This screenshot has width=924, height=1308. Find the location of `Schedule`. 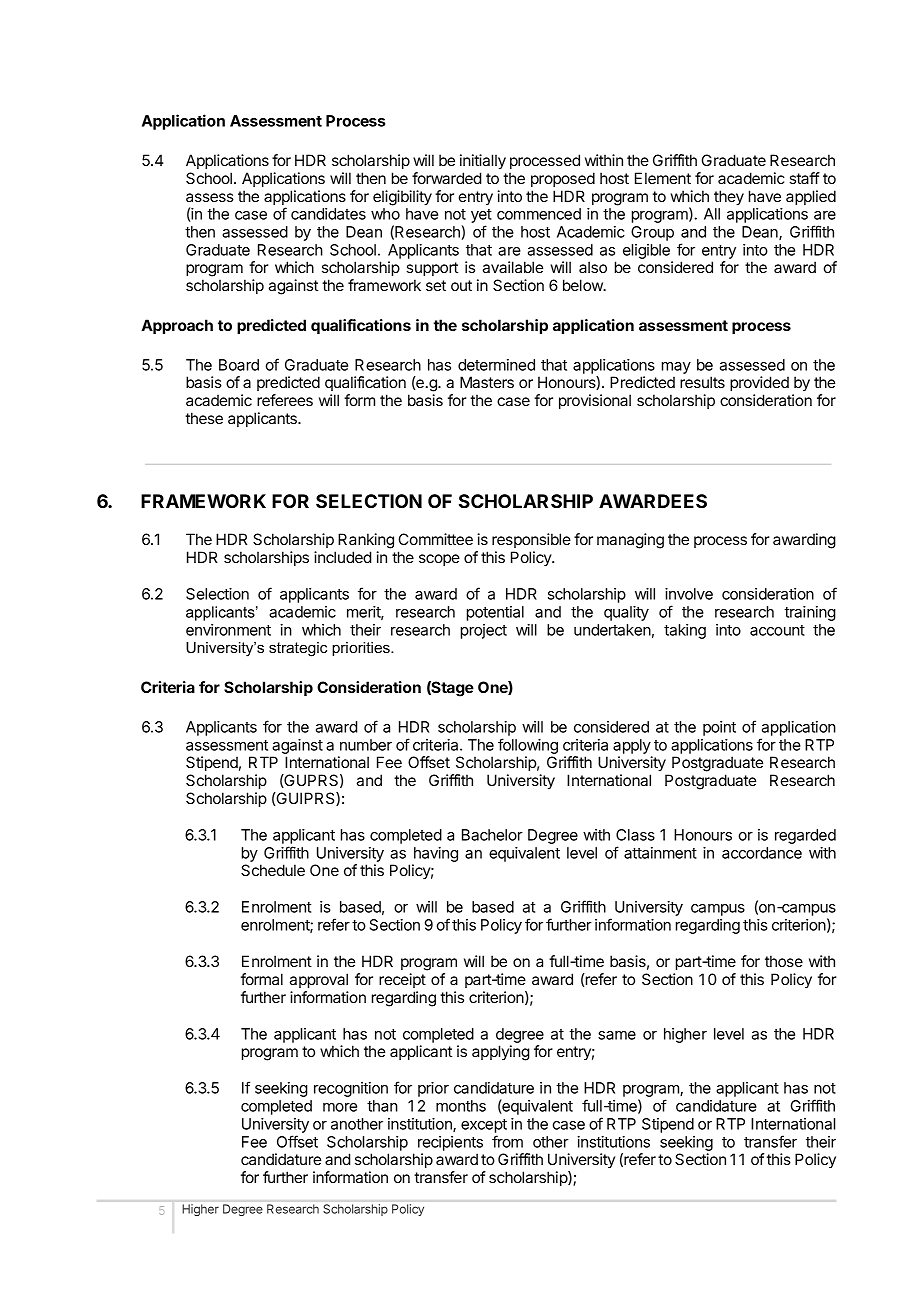

Schedule is located at coordinates (273, 870).
